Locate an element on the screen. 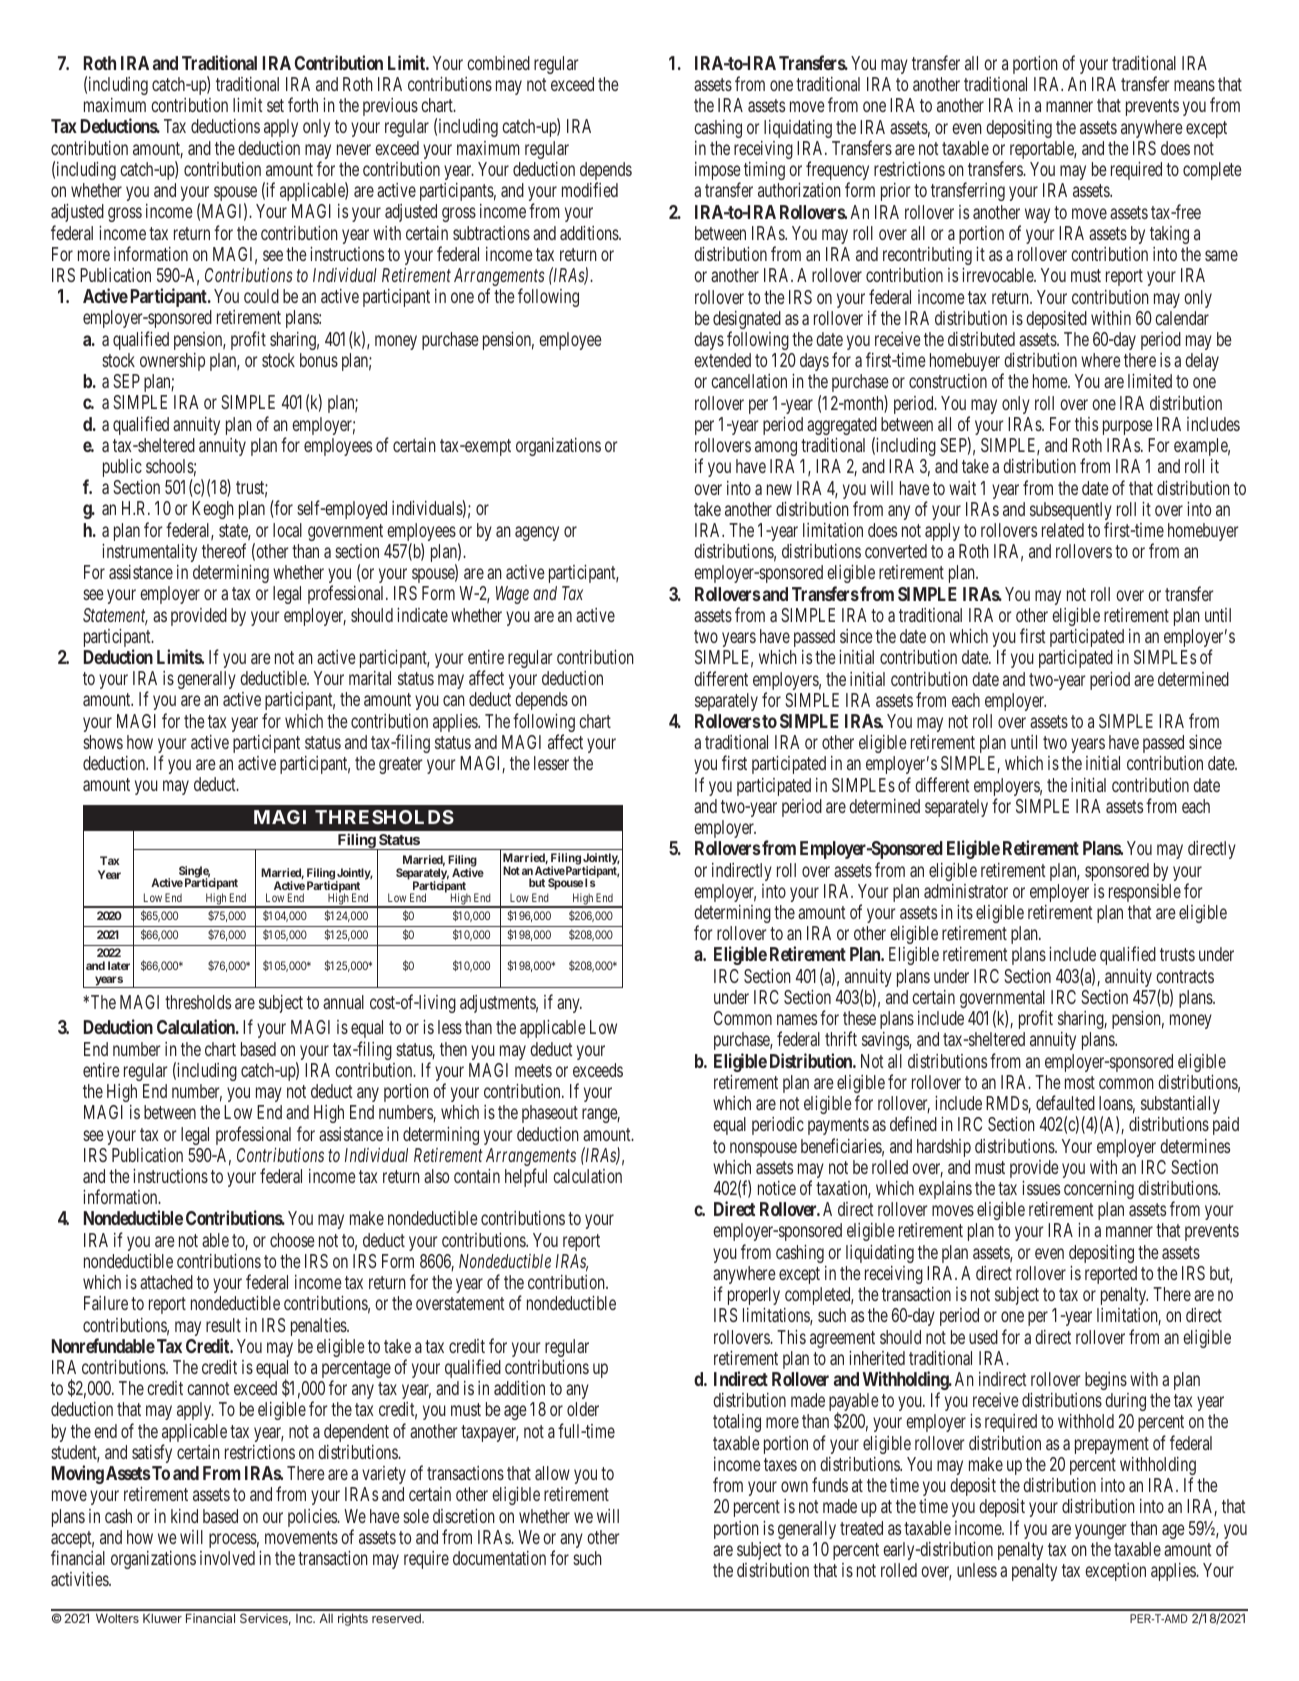  Wage is located at coordinates (512, 595).
